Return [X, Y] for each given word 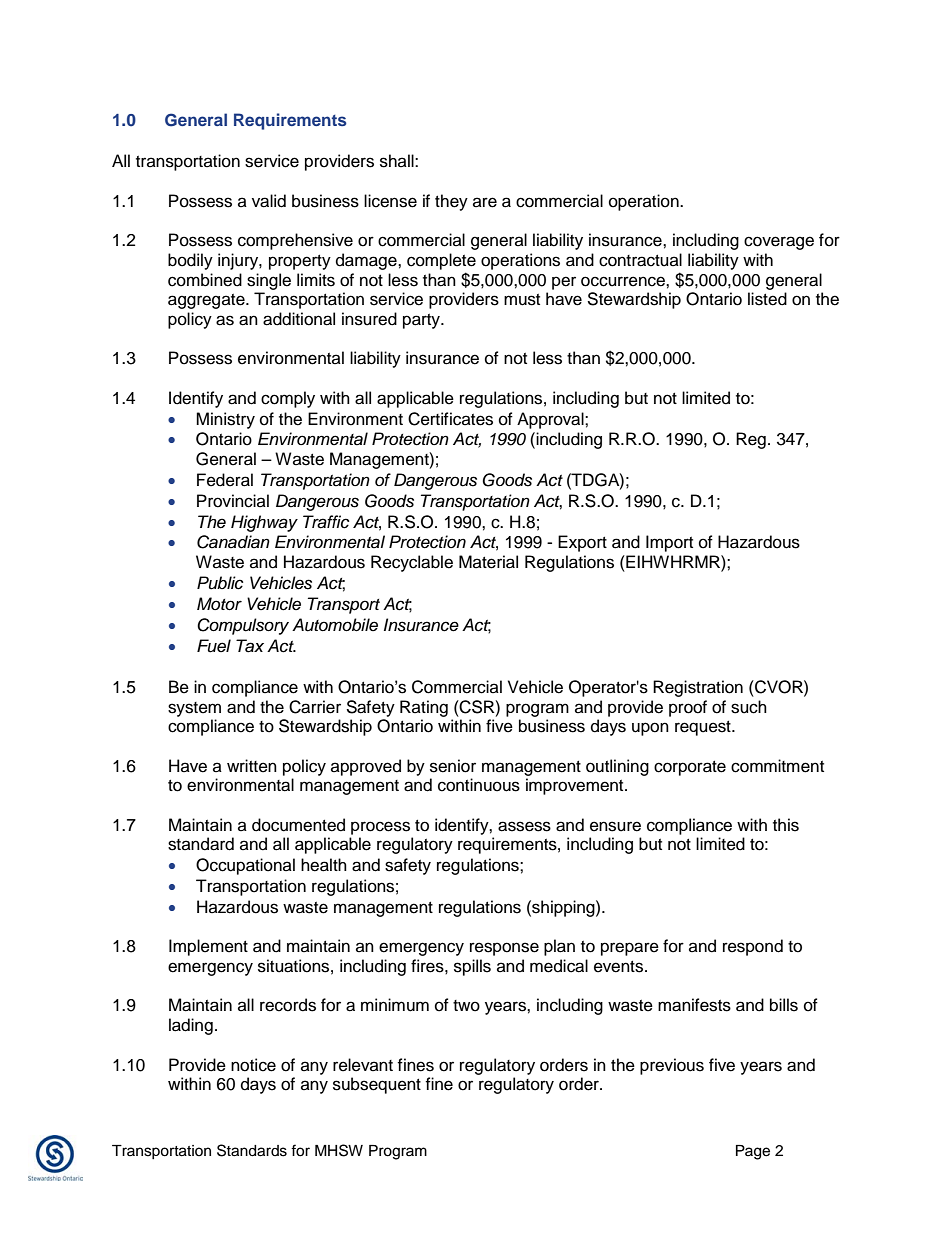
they [451, 202]
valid [269, 201]
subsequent [377, 1085]
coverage [779, 243]
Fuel [214, 646]
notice [253, 1065]
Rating [424, 708]
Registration [698, 688]
